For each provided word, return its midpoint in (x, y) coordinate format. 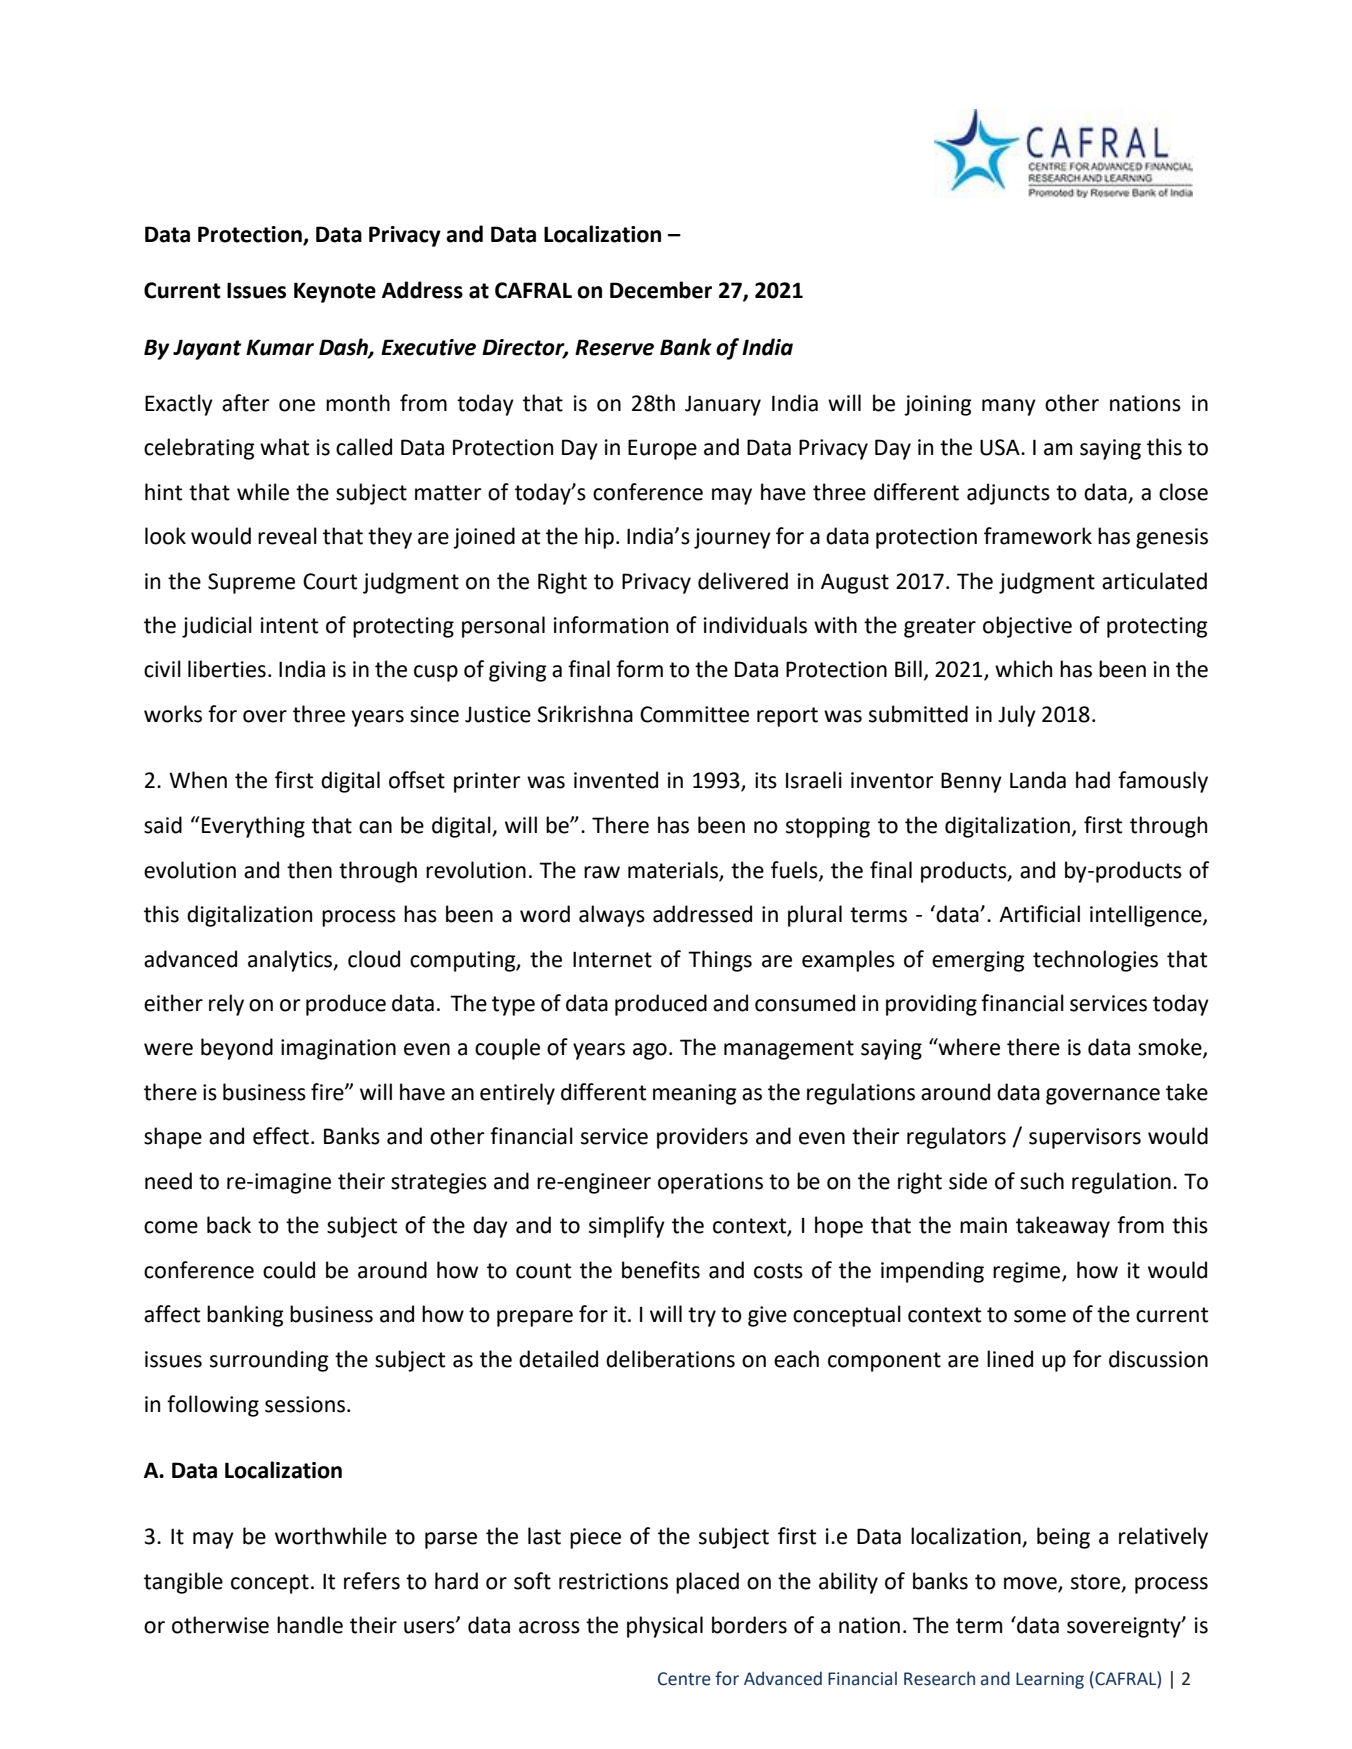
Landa (1038, 780)
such (1042, 1181)
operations (710, 1183)
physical (665, 1627)
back (229, 1225)
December (661, 290)
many (1009, 407)
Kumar (280, 347)
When (198, 780)
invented (616, 780)
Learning (1050, 1680)
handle (310, 1625)
